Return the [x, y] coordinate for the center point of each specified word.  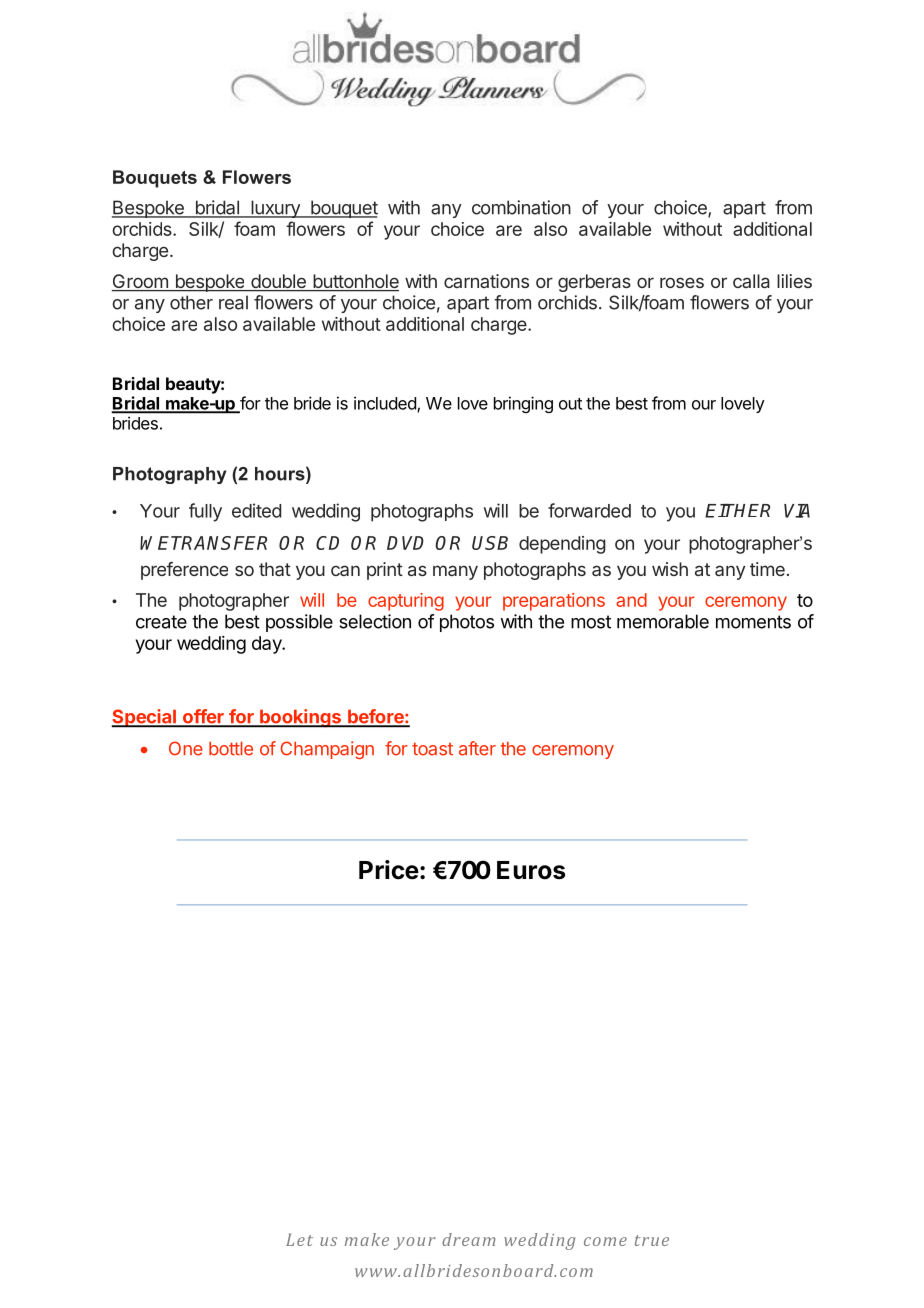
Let [299, 1239]
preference [184, 571]
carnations [486, 281]
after [477, 748]
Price [389, 870]
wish [670, 569]
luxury [275, 209]
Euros [531, 870]
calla [751, 281]
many [455, 572]
